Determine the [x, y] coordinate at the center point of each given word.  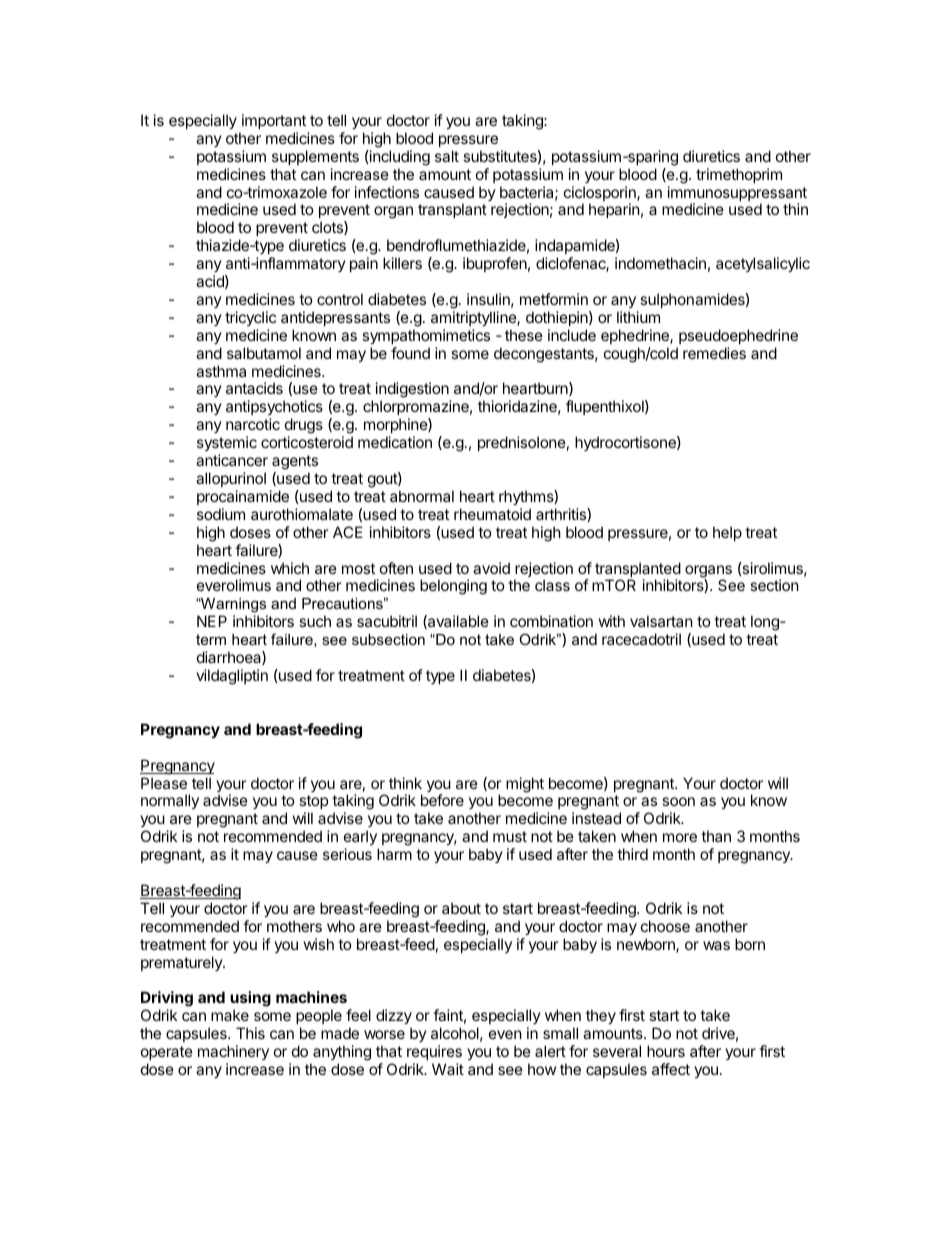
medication [395, 442]
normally [170, 801]
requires [434, 1052]
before [442, 800]
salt [447, 156]
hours [666, 1051]
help [727, 533]
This [250, 1033]
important [274, 121]
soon [678, 801]
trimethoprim [739, 175]
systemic [227, 445]
